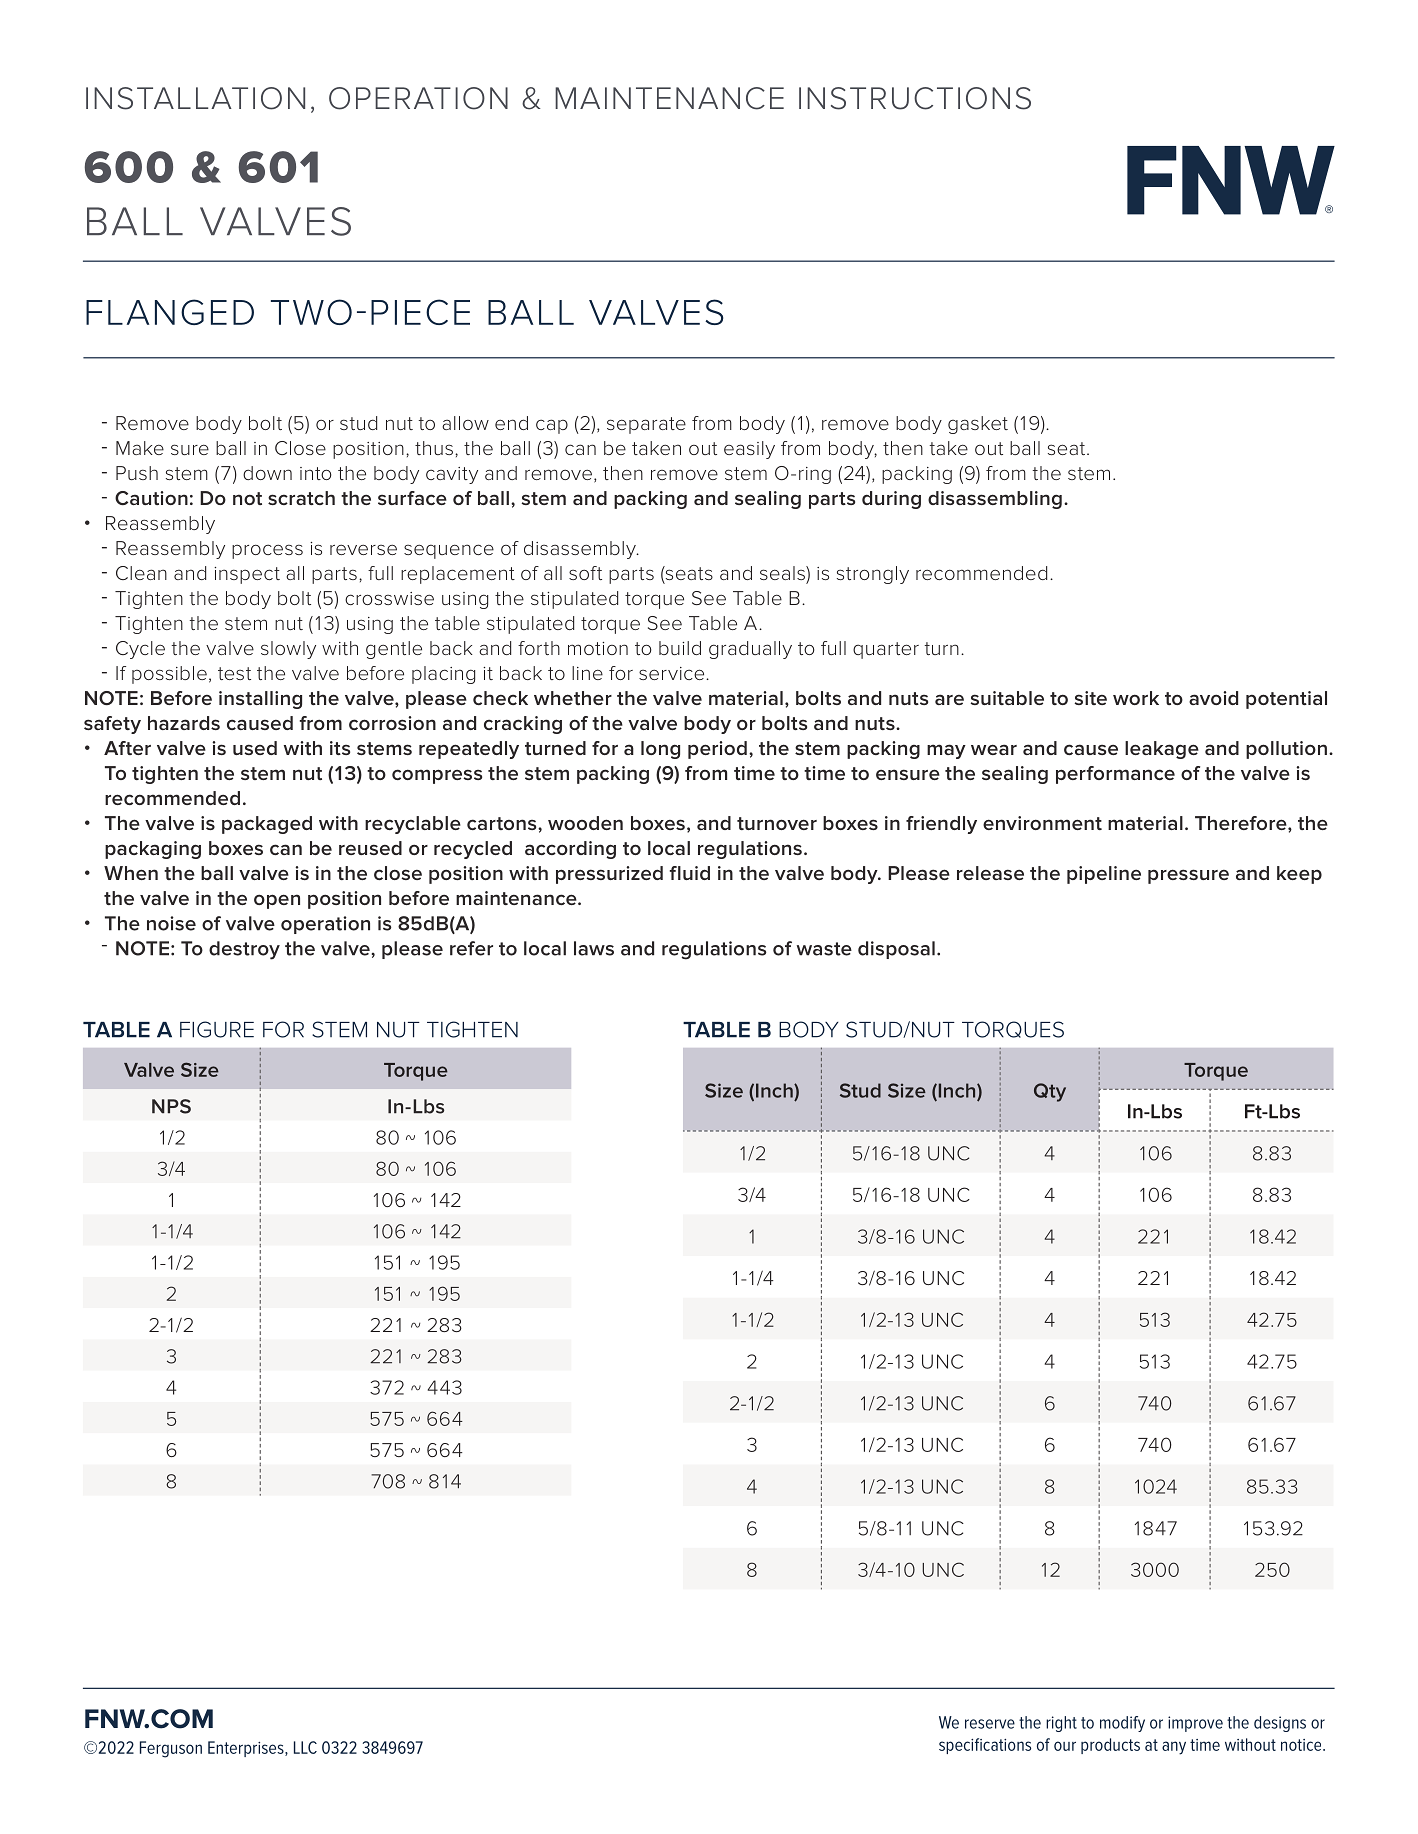 This image has height=1834, width=1418. Describe the element at coordinates (995, 500) in the image. I see `disassembling` at that location.
